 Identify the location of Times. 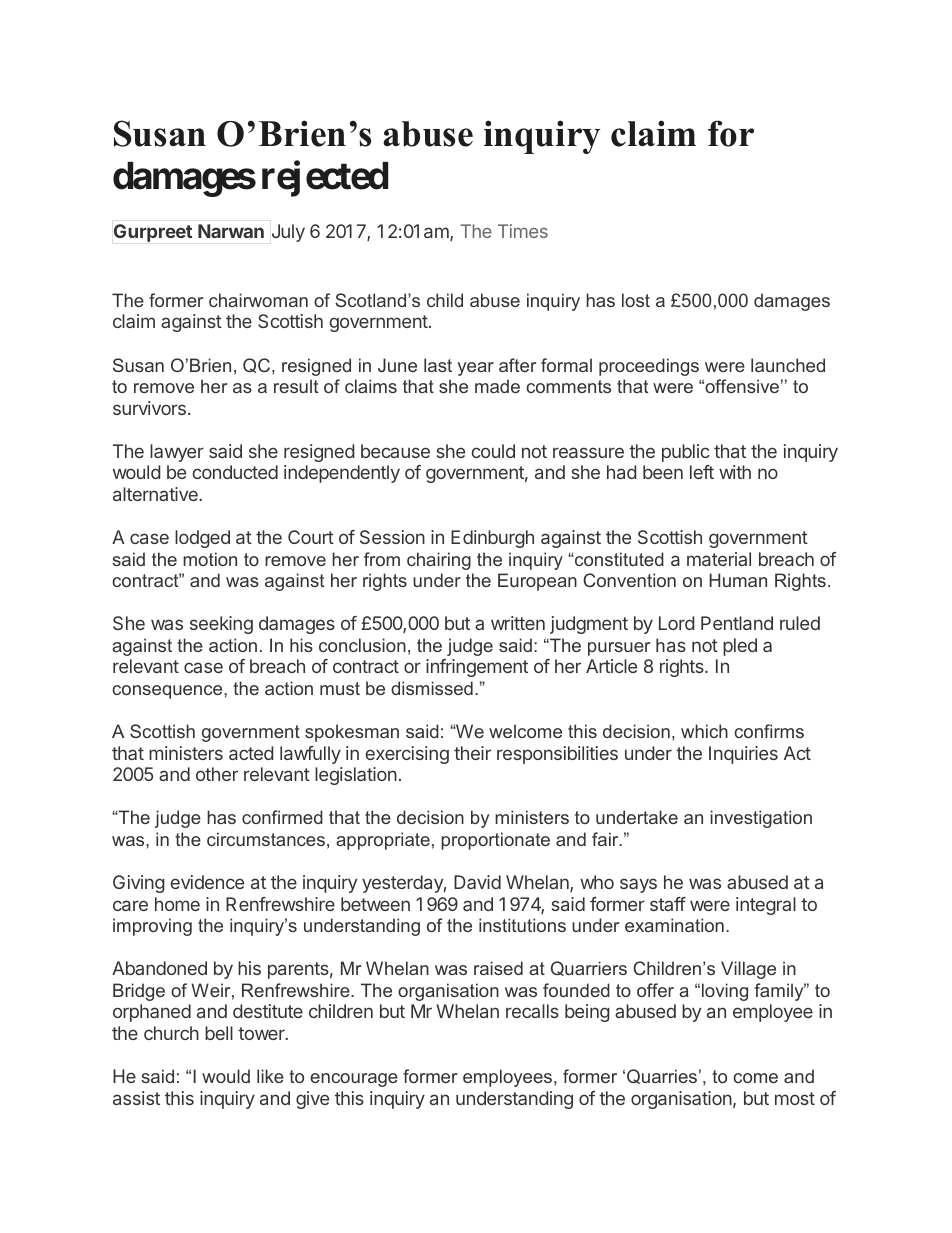
(523, 231).
